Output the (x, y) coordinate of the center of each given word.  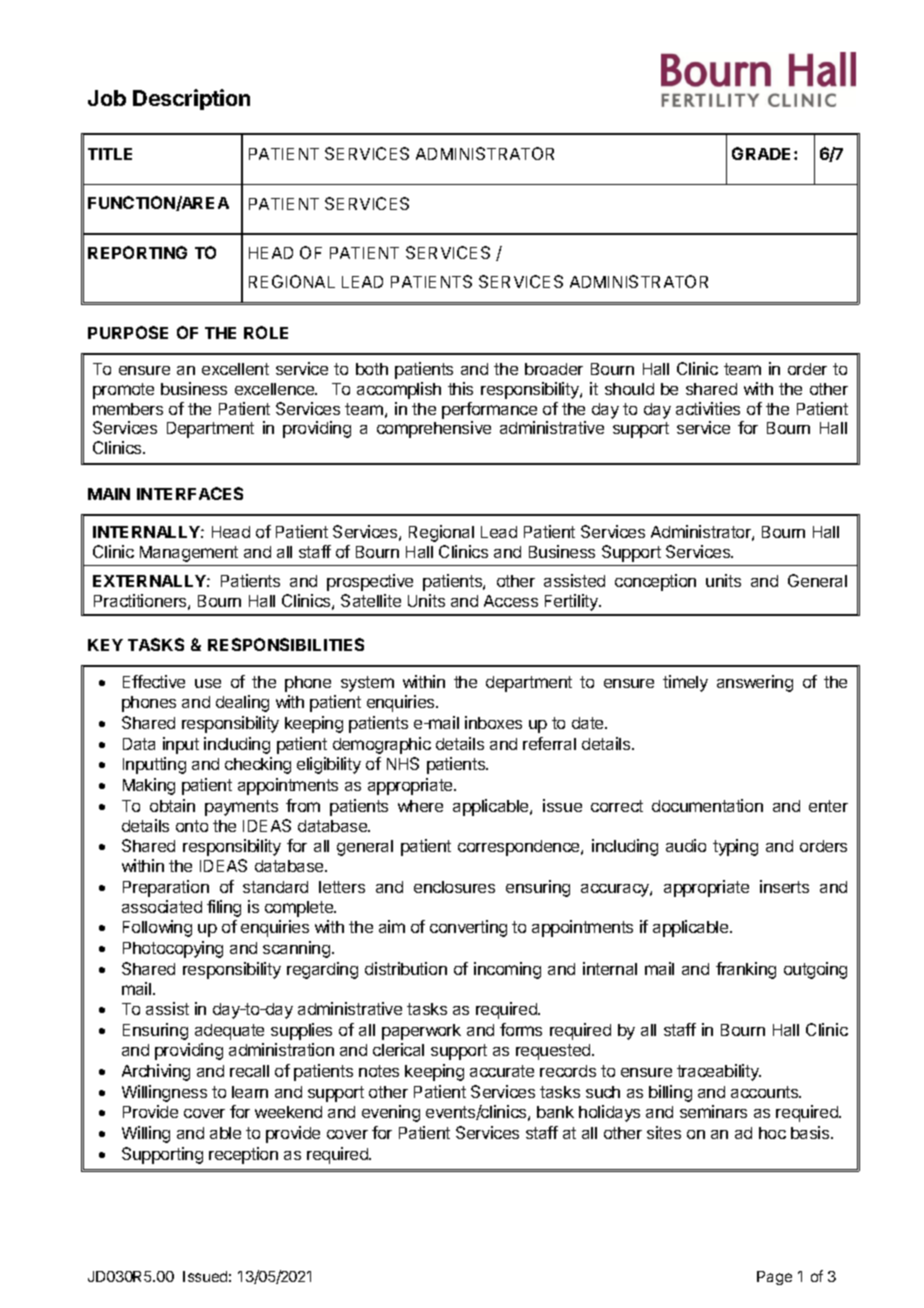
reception (243, 1155)
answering (755, 683)
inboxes (493, 722)
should (629, 389)
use (208, 683)
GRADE (763, 153)
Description (191, 99)
